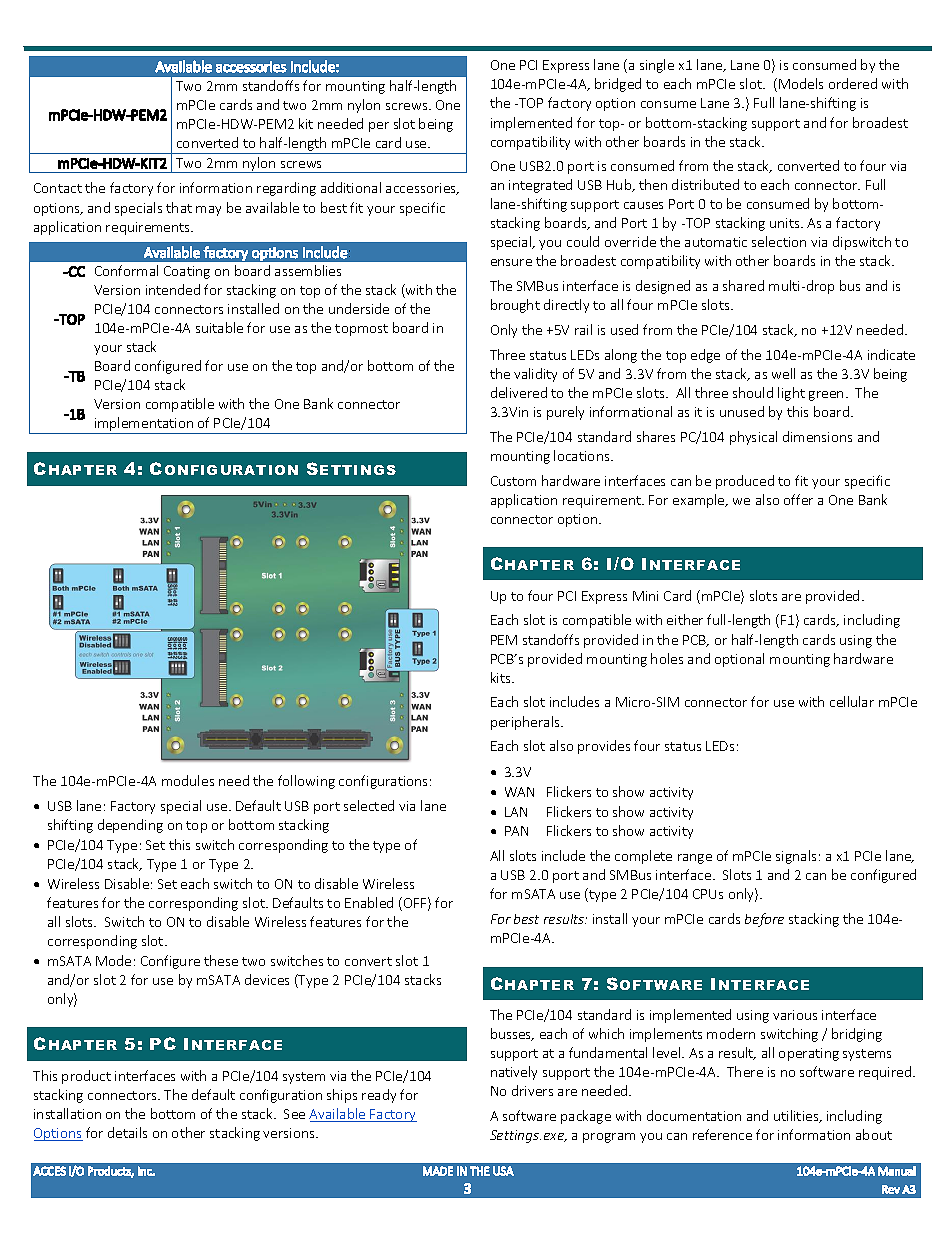 The height and width of the screenshot is (1233, 952). Describe the element at coordinates (853, 83) in the screenshot. I see `ordered` at that location.
